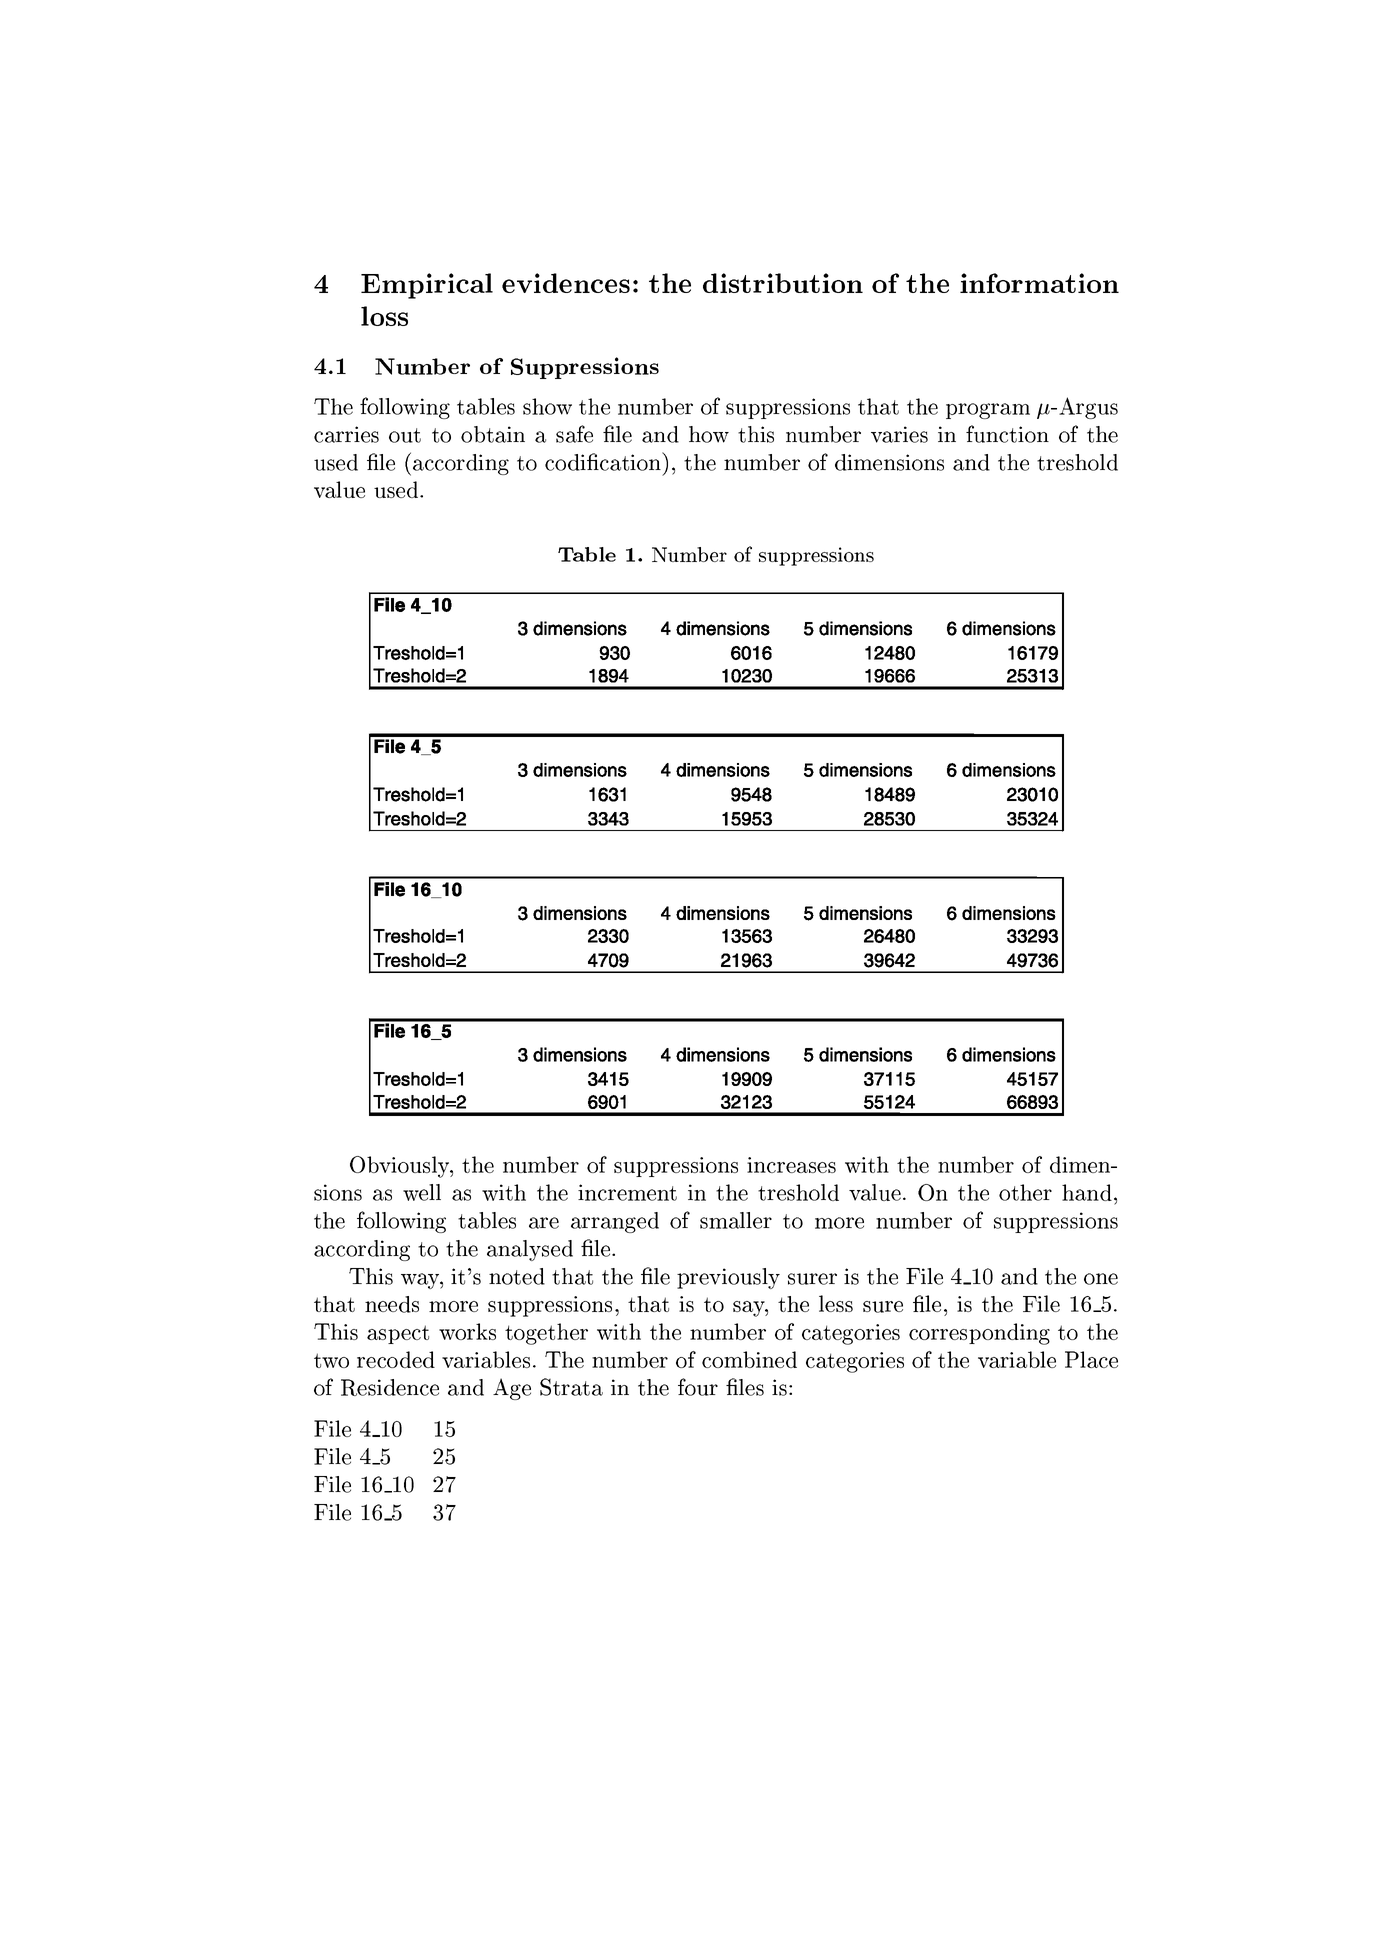  Describe the element at coordinates (630, 461) in the image. I see `cation` at that location.
